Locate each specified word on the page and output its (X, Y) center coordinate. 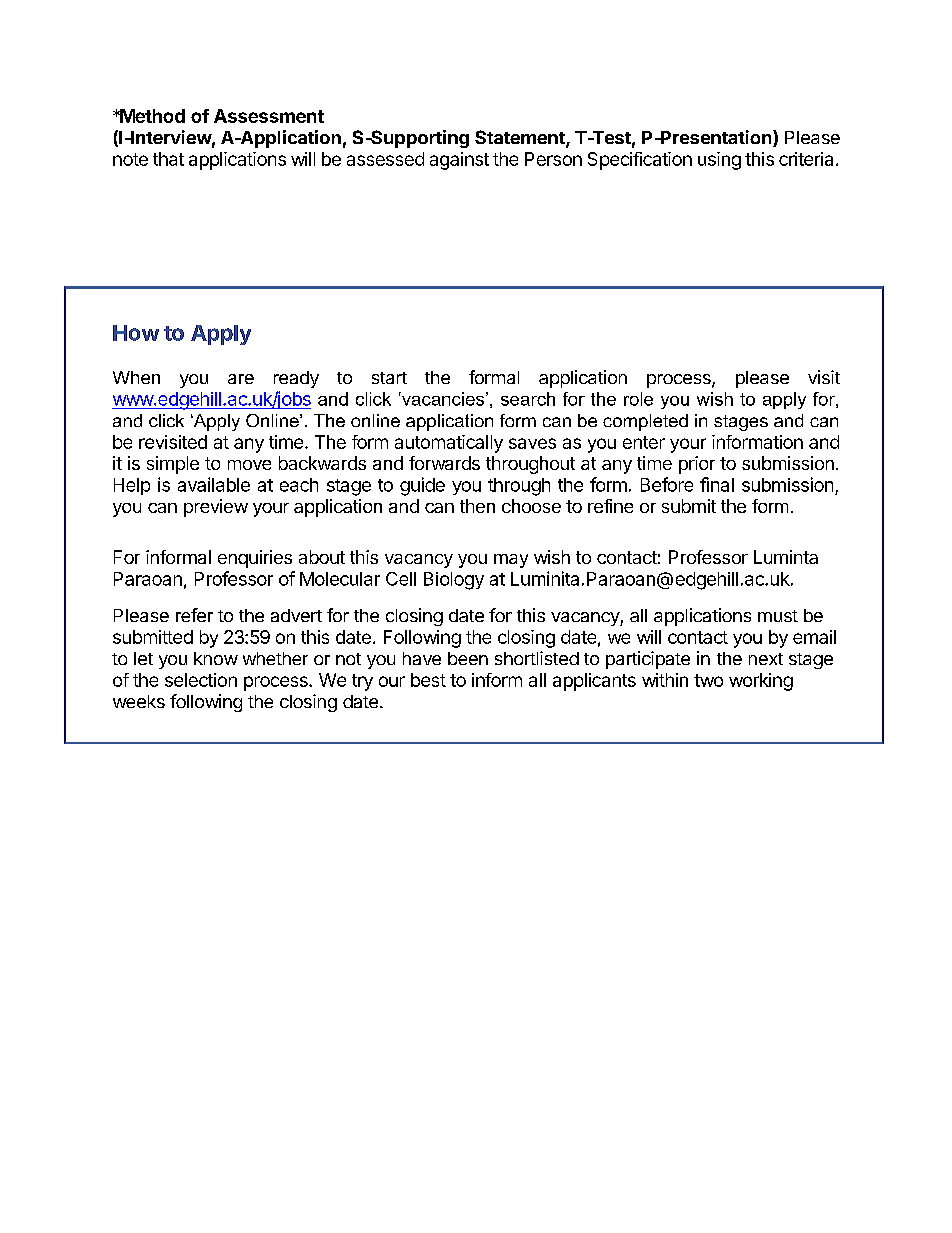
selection (201, 680)
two (708, 680)
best (428, 680)
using (719, 161)
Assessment (269, 116)
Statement (521, 138)
